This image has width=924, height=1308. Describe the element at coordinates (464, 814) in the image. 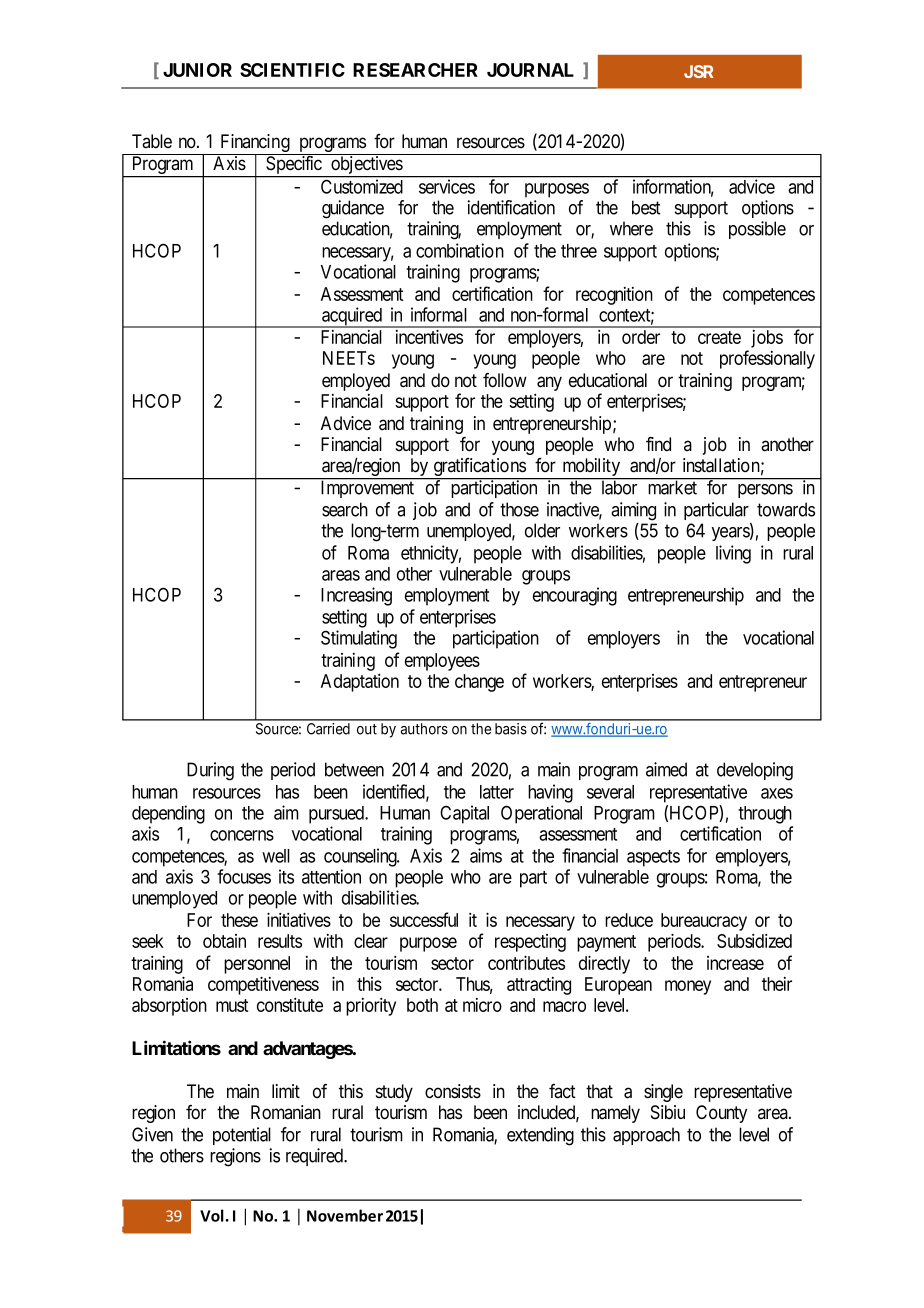

I see `Capital` at that location.
